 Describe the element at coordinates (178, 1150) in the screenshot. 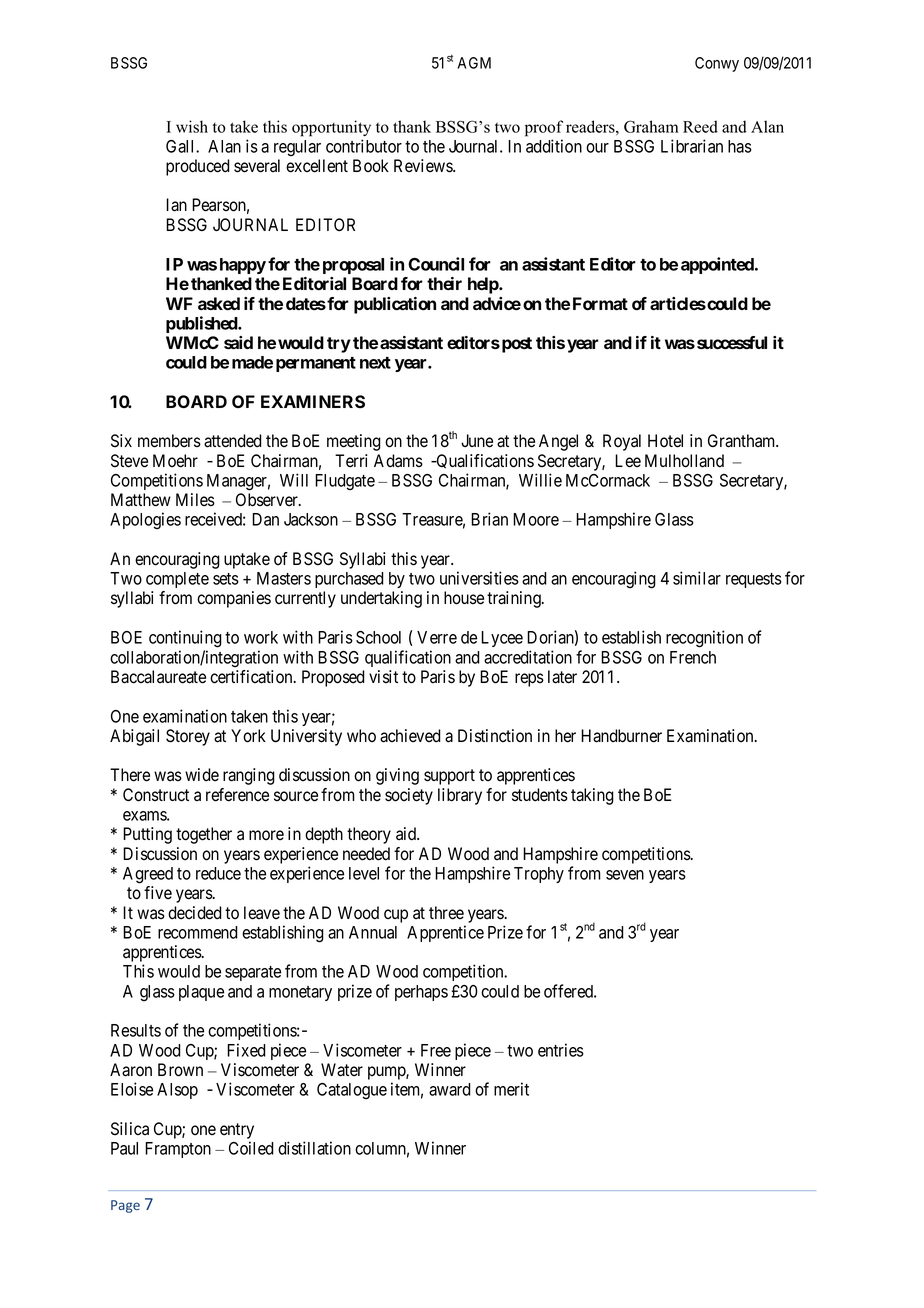

I see `Frampton` at that location.
